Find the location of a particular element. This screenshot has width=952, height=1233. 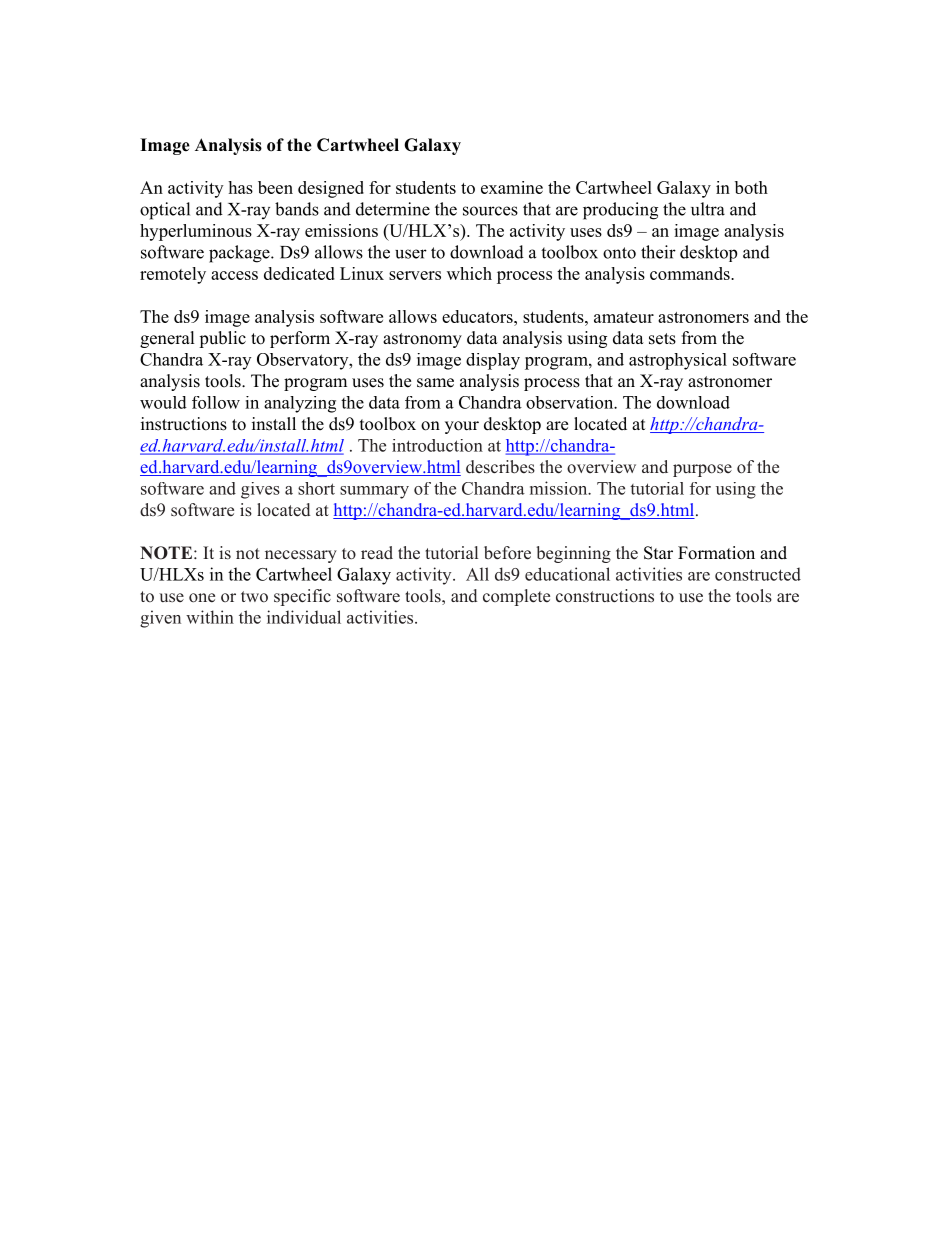

same is located at coordinates (435, 383).
